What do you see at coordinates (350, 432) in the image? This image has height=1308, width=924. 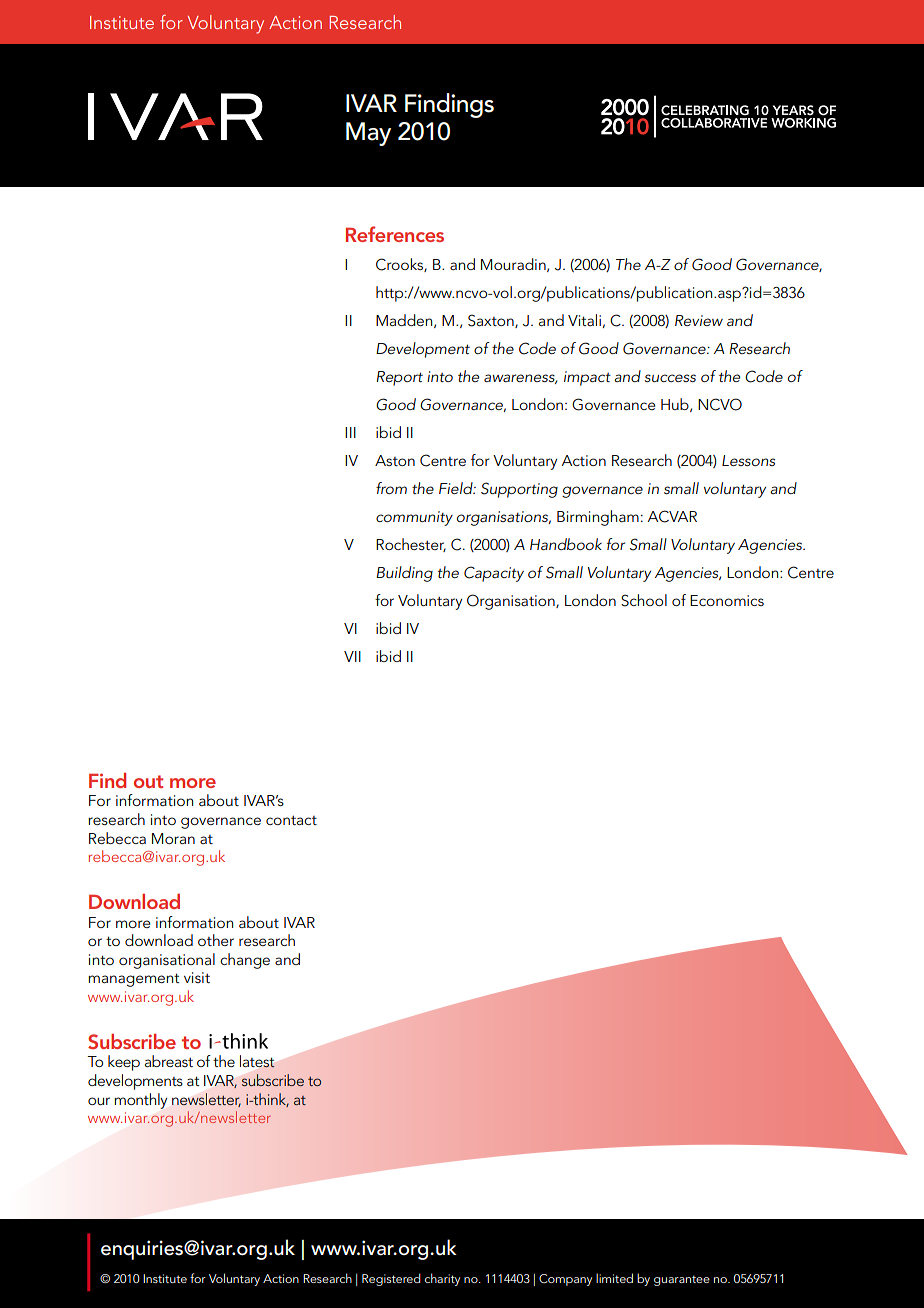 I see `III` at bounding box center [350, 432].
